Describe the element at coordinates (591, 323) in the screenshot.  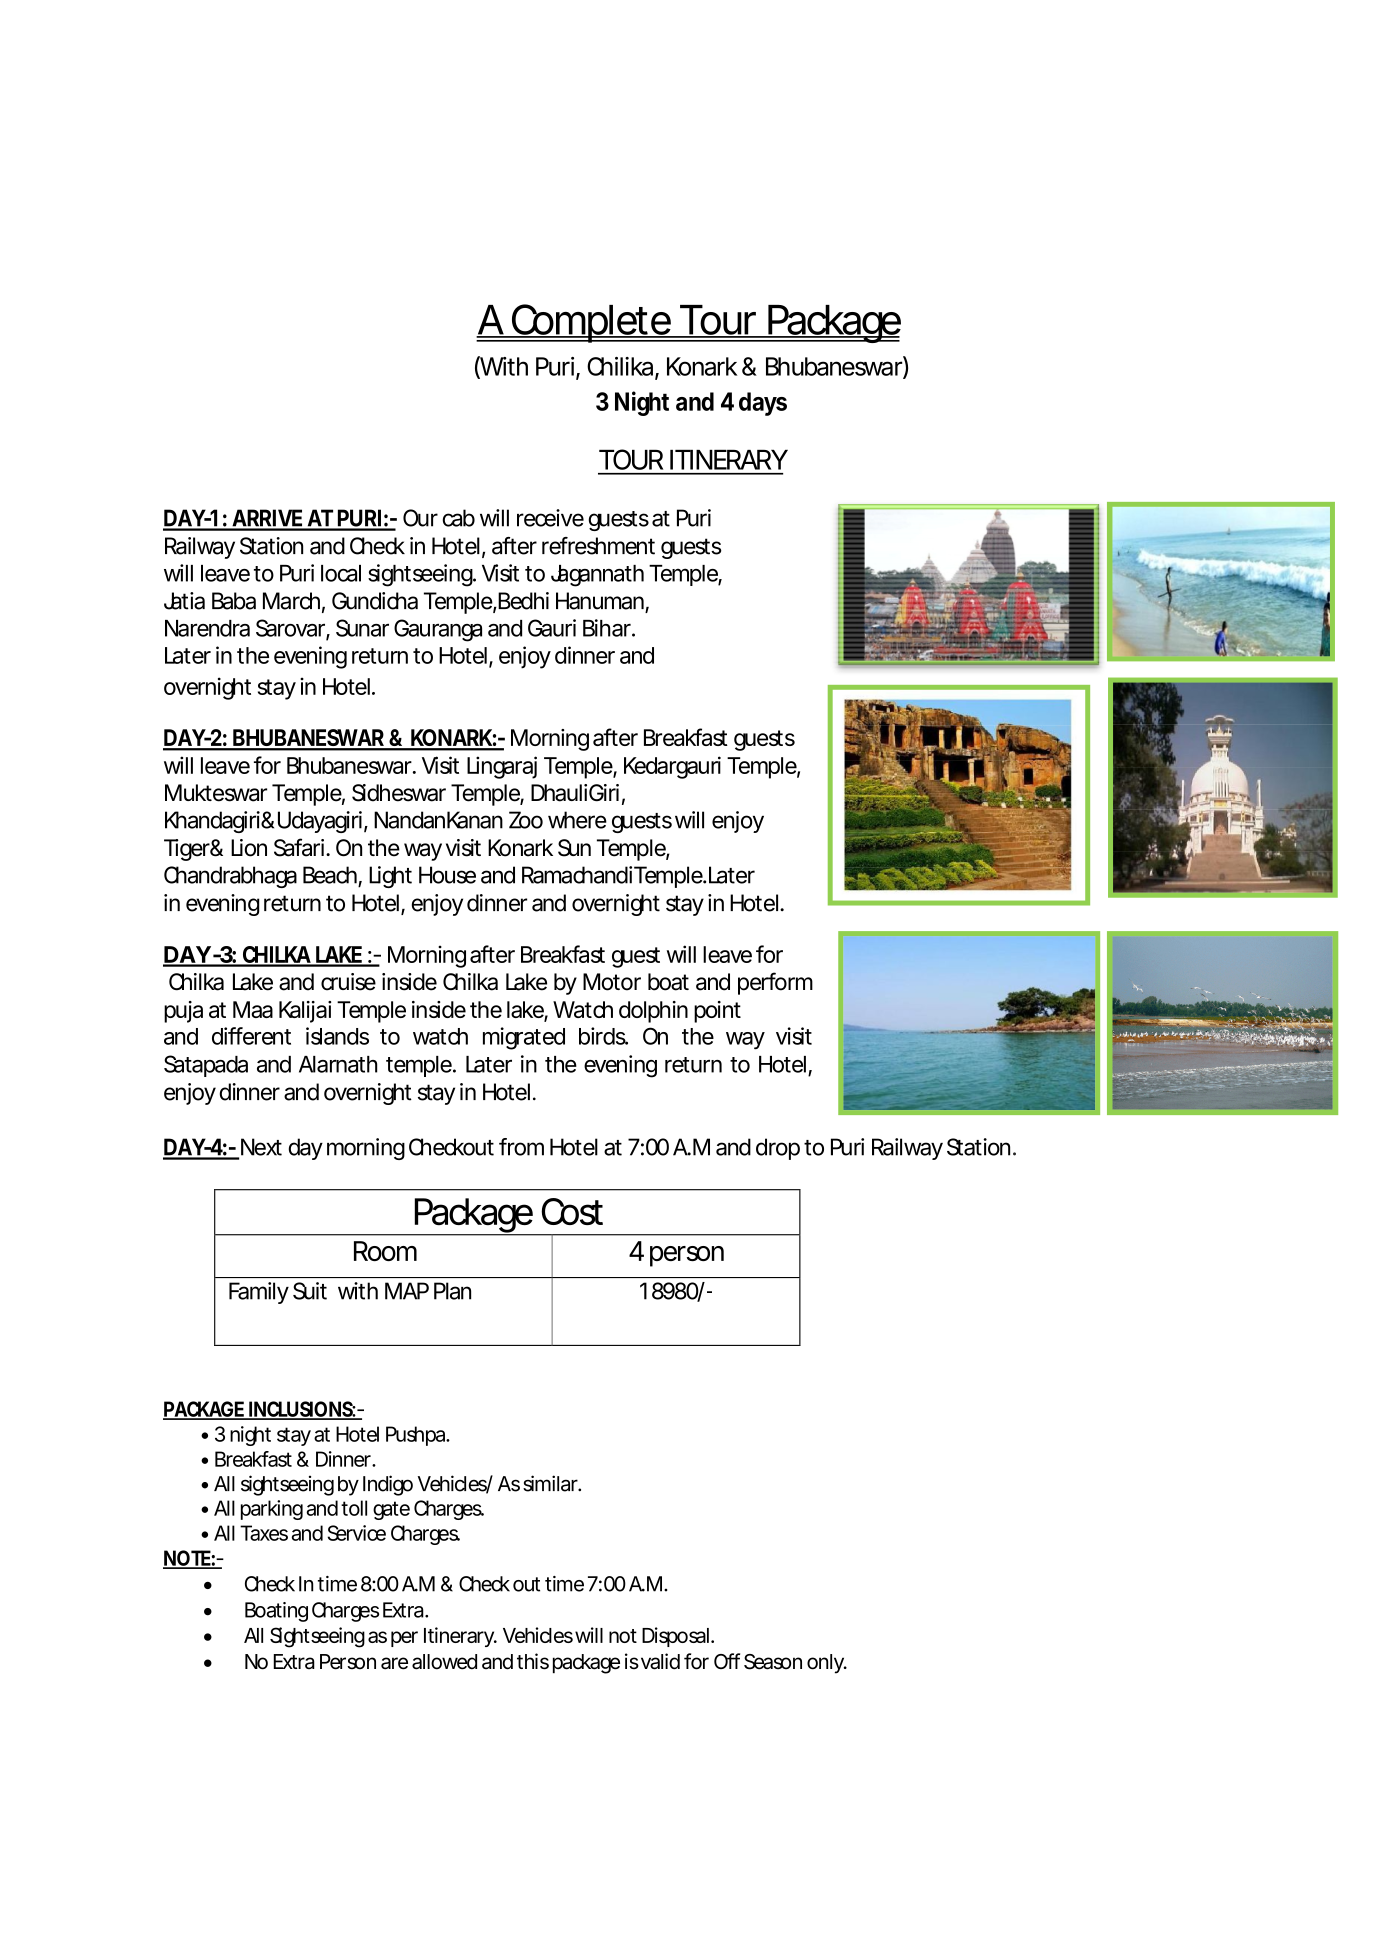
I see `Complete` at that location.
